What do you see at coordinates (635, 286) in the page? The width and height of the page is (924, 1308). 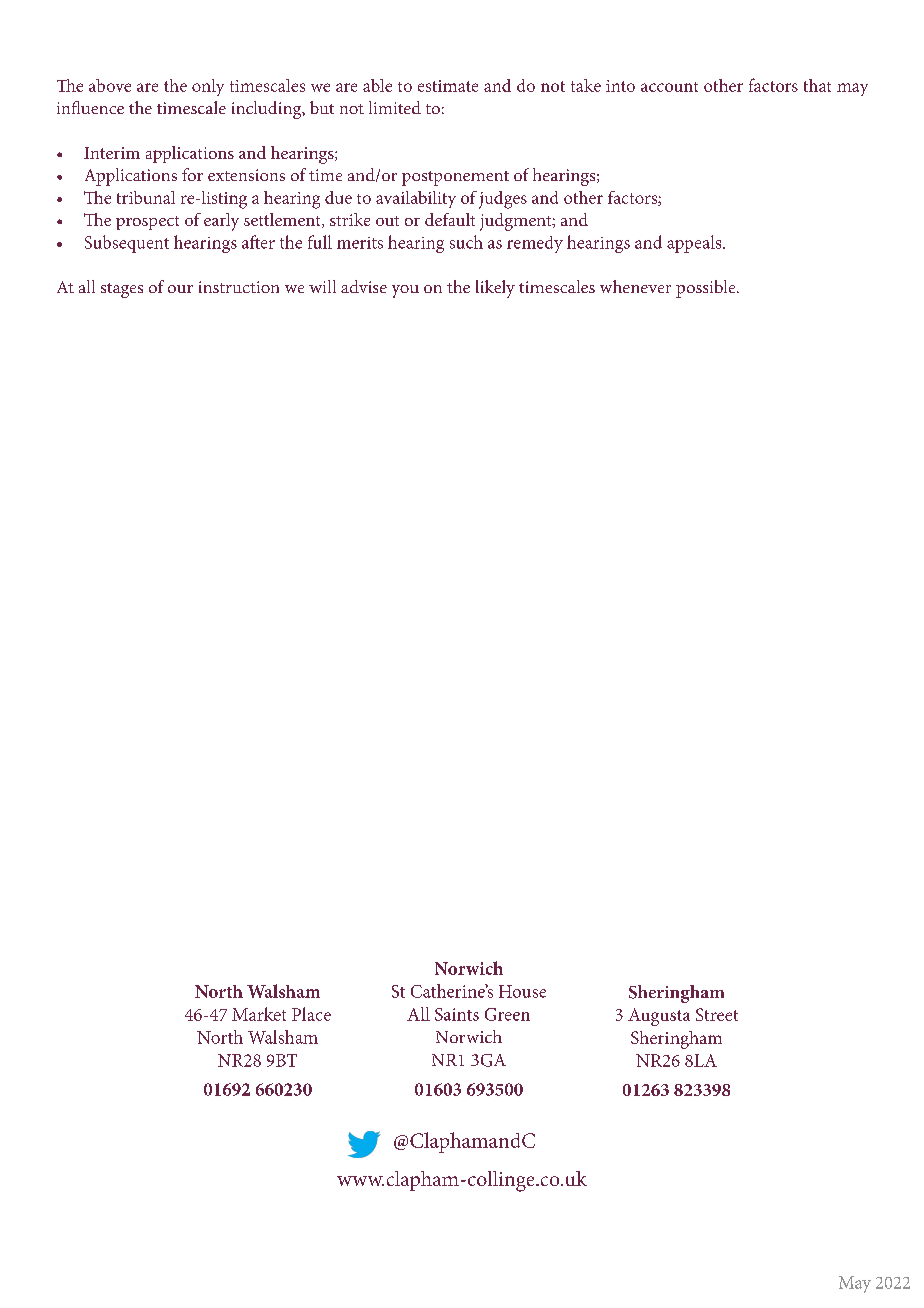 I see `whenever` at bounding box center [635, 286].
